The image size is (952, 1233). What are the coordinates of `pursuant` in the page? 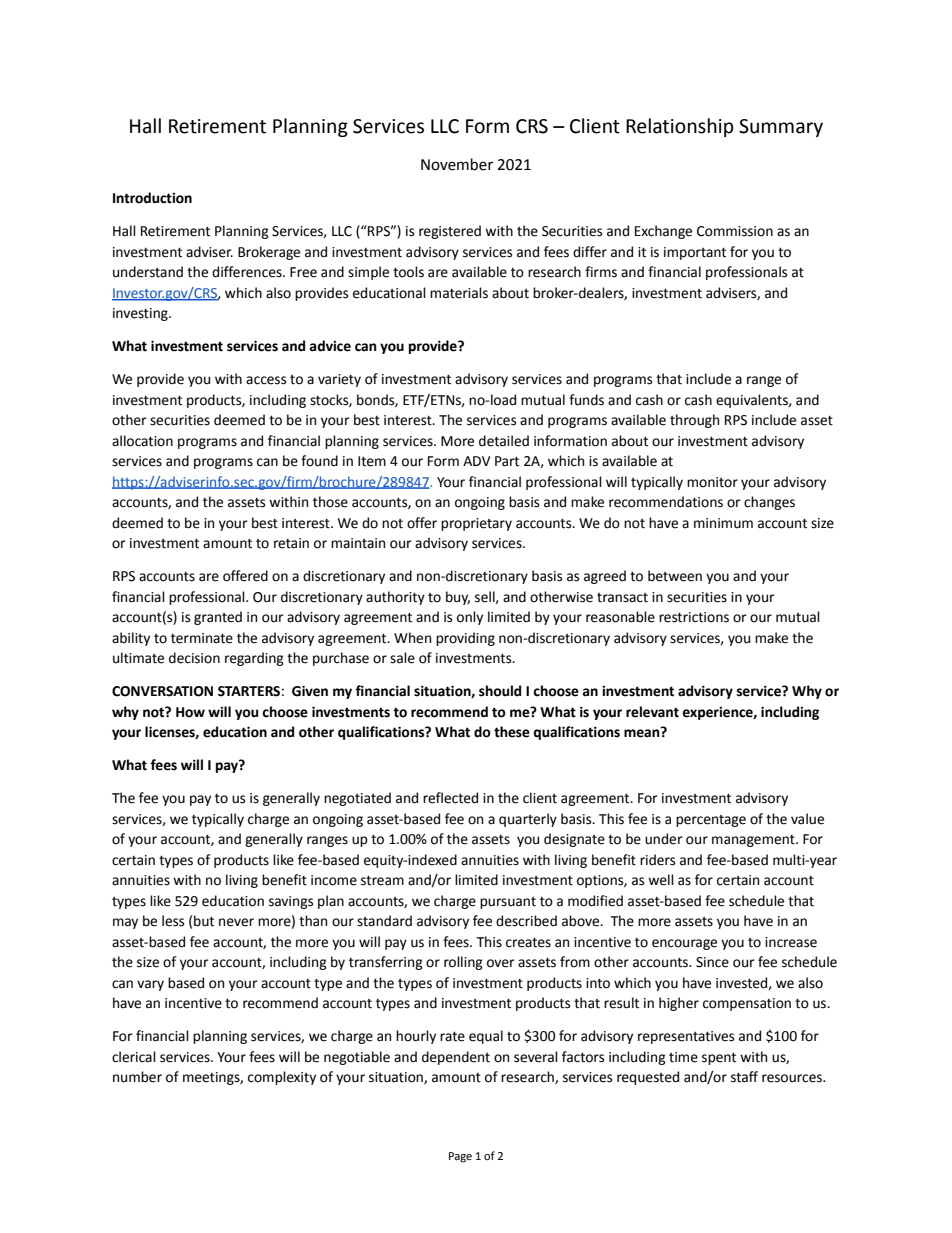 It's located at (508, 903).
